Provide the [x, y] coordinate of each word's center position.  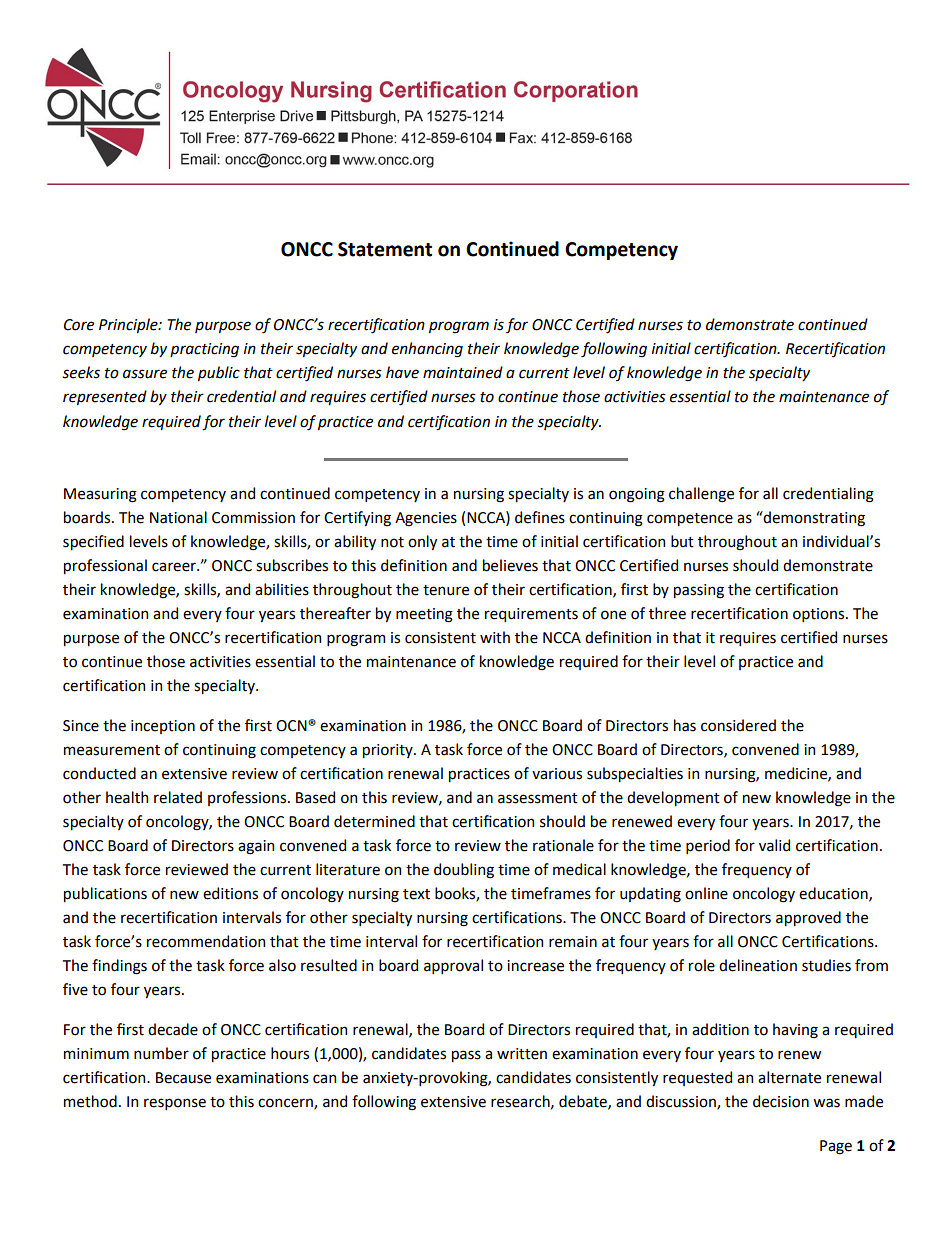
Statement [385, 249]
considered [738, 725]
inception [163, 727]
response [175, 1104]
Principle [129, 325]
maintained [463, 372]
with [495, 637]
